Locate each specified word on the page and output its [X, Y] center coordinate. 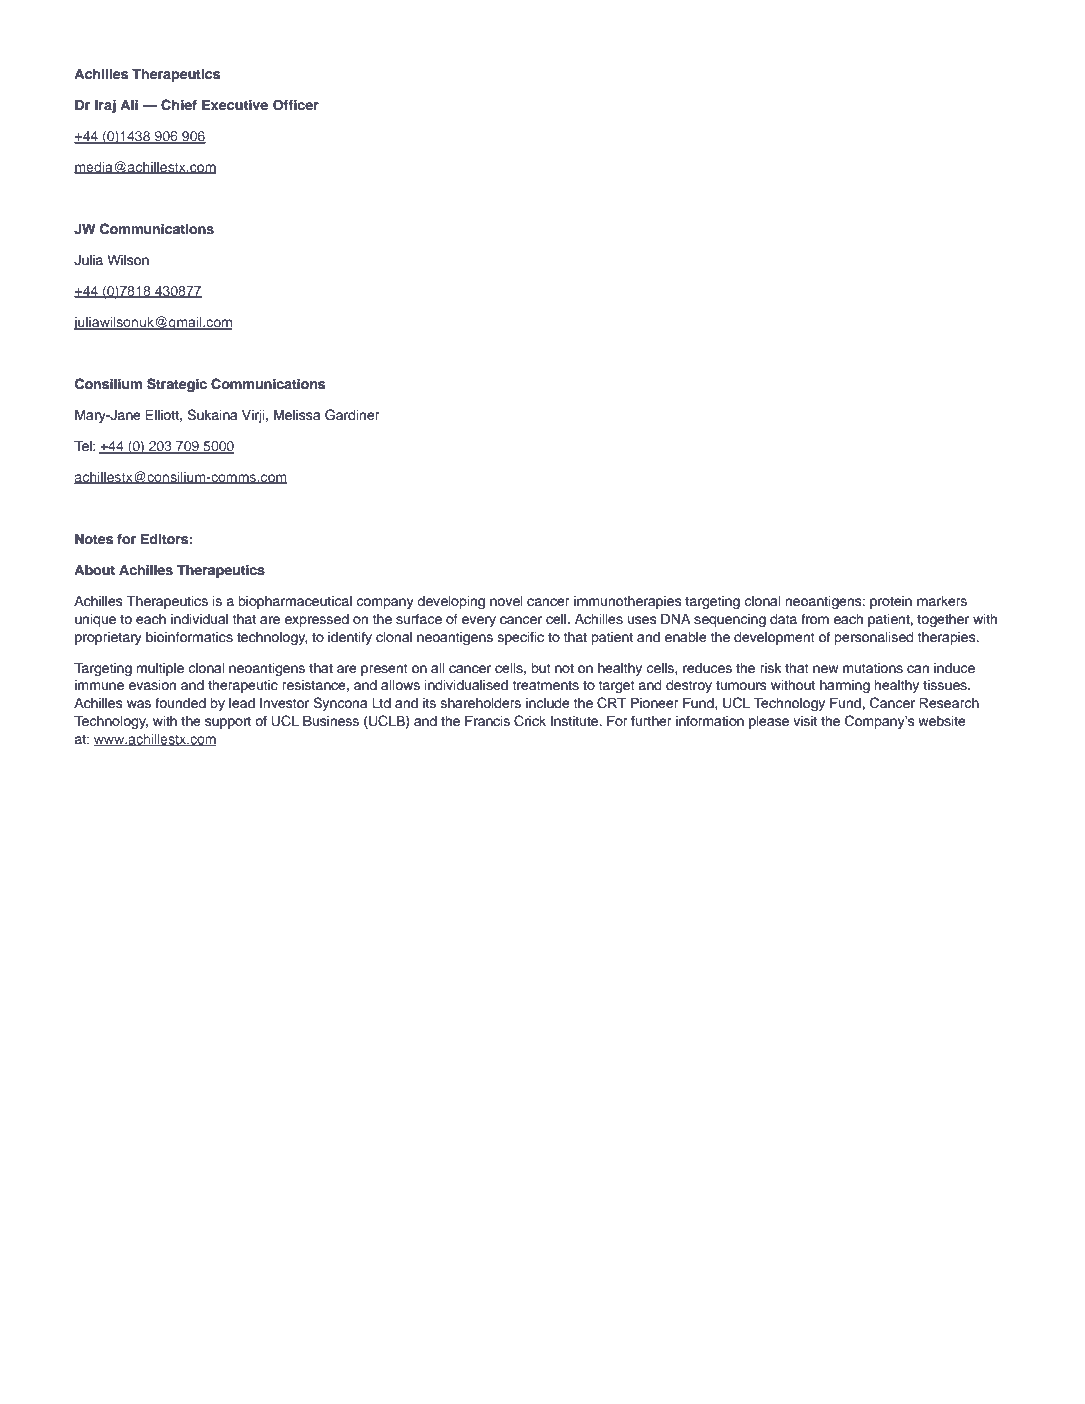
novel [506, 601]
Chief [179, 105]
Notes [94, 539]
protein [891, 602]
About [94, 570]
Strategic [177, 385]
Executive [235, 104]
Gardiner [352, 415]
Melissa [297, 415]
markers [942, 601]
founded [180, 703]
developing [451, 602]
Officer [296, 105]
